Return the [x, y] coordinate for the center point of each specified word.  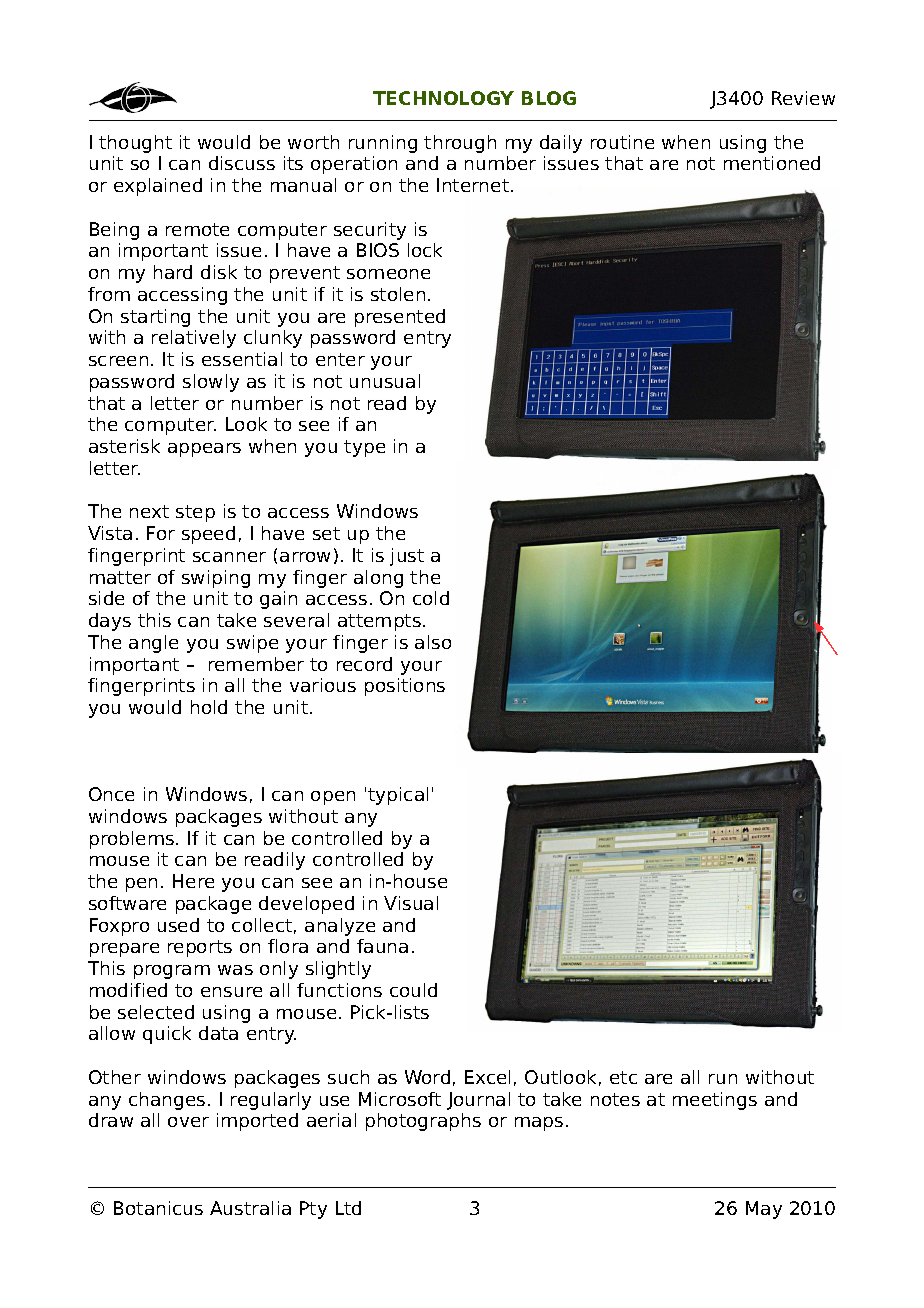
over [188, 1122]
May [764, 1210]
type [364, 448]
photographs [423, 1122]
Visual [411, 903]
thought [135, 144]
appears [204, 450]
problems [132, 840]
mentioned [772, 163]
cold [431, 598]
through [460, 144]
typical [398, 796]
